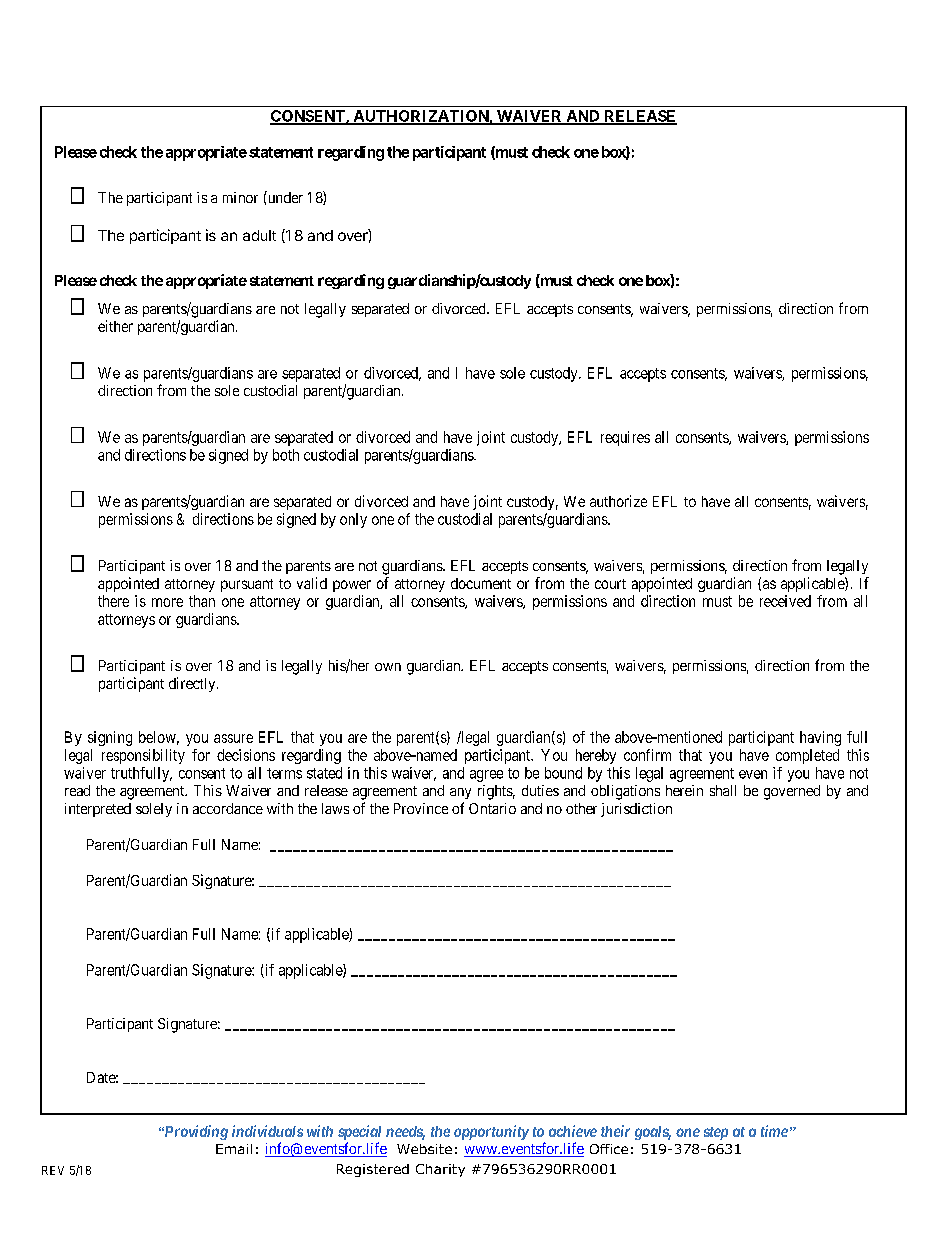  What do you see at coordinates (785, 601) in the image?
I see `received` at bounding box center [785, 601].
